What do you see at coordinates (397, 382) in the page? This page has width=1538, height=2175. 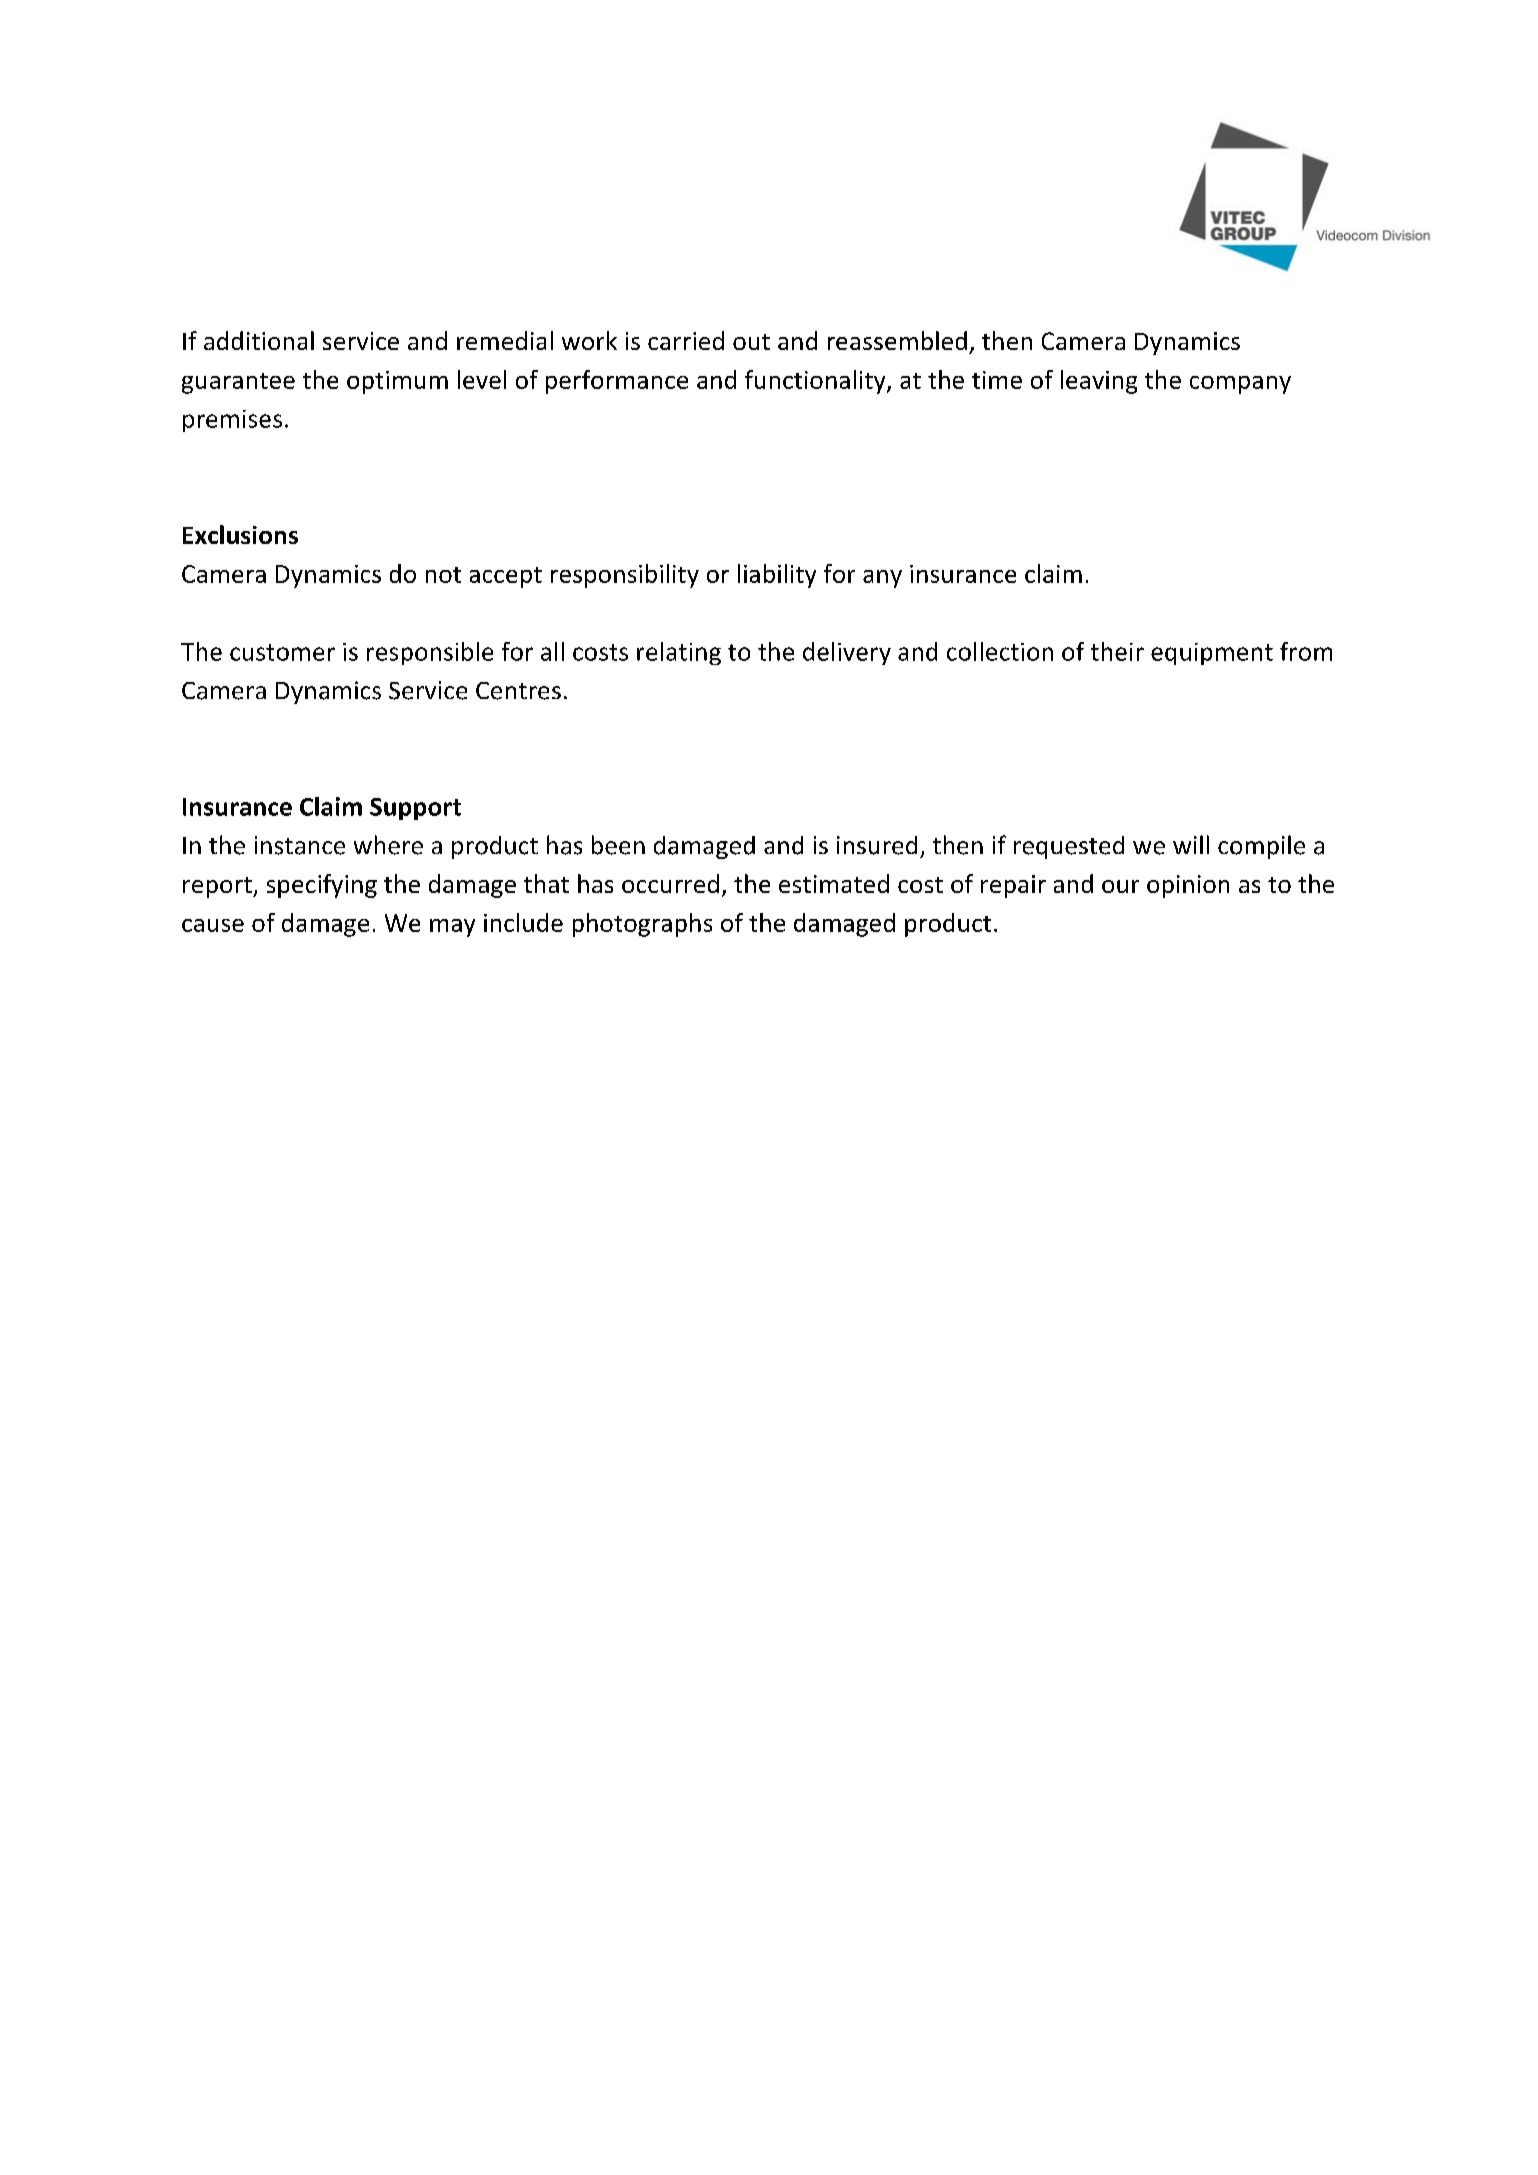 I see `optimum` at bounding box center [397, 382].
